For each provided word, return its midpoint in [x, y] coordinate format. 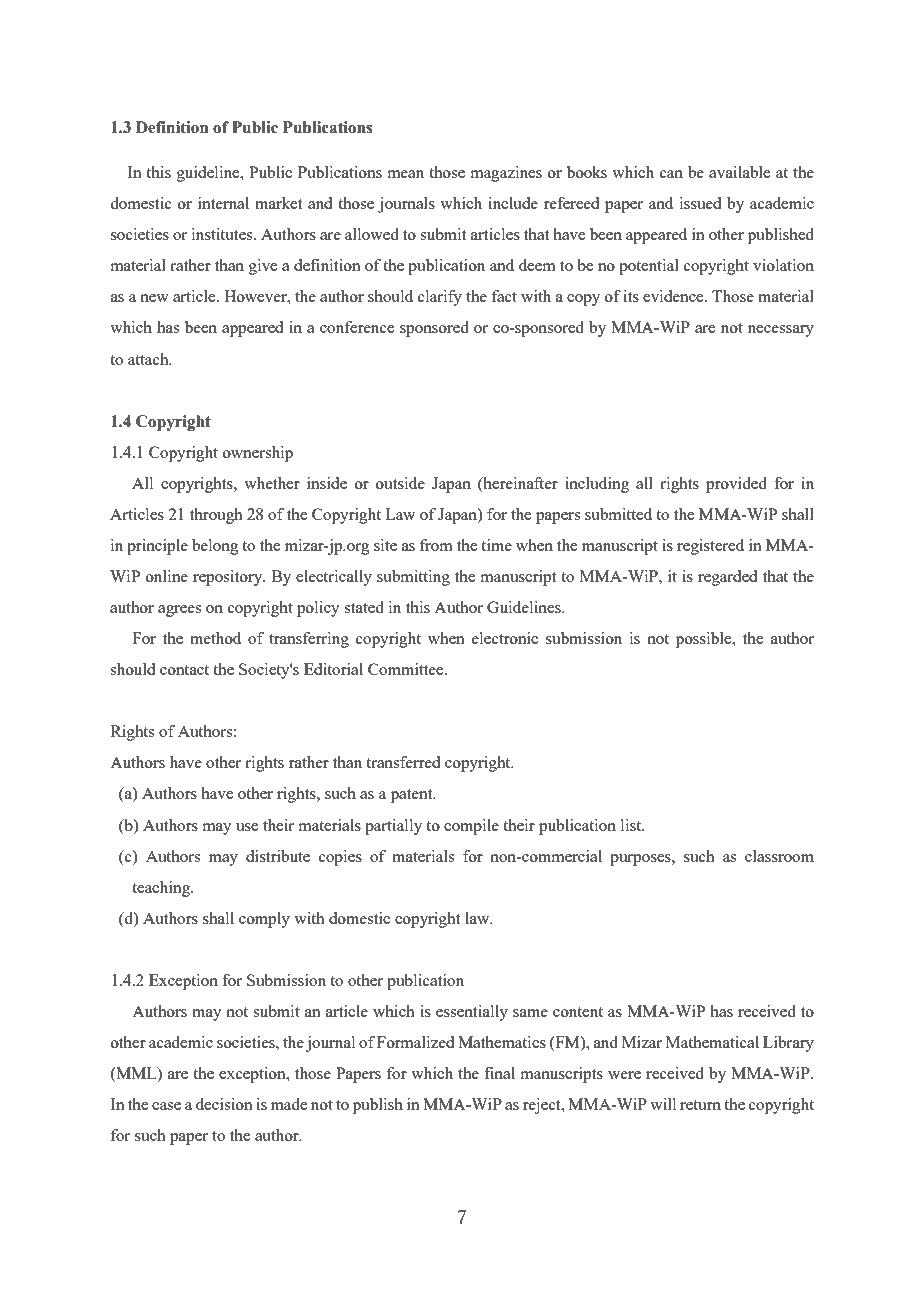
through [216, 516]
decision [224, 1104]
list [632, 825]
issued [700, 203]
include [513, 203]
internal [223, 203]
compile [471, 827]
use [247, 827]
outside [400, 483]
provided [736, 485]
